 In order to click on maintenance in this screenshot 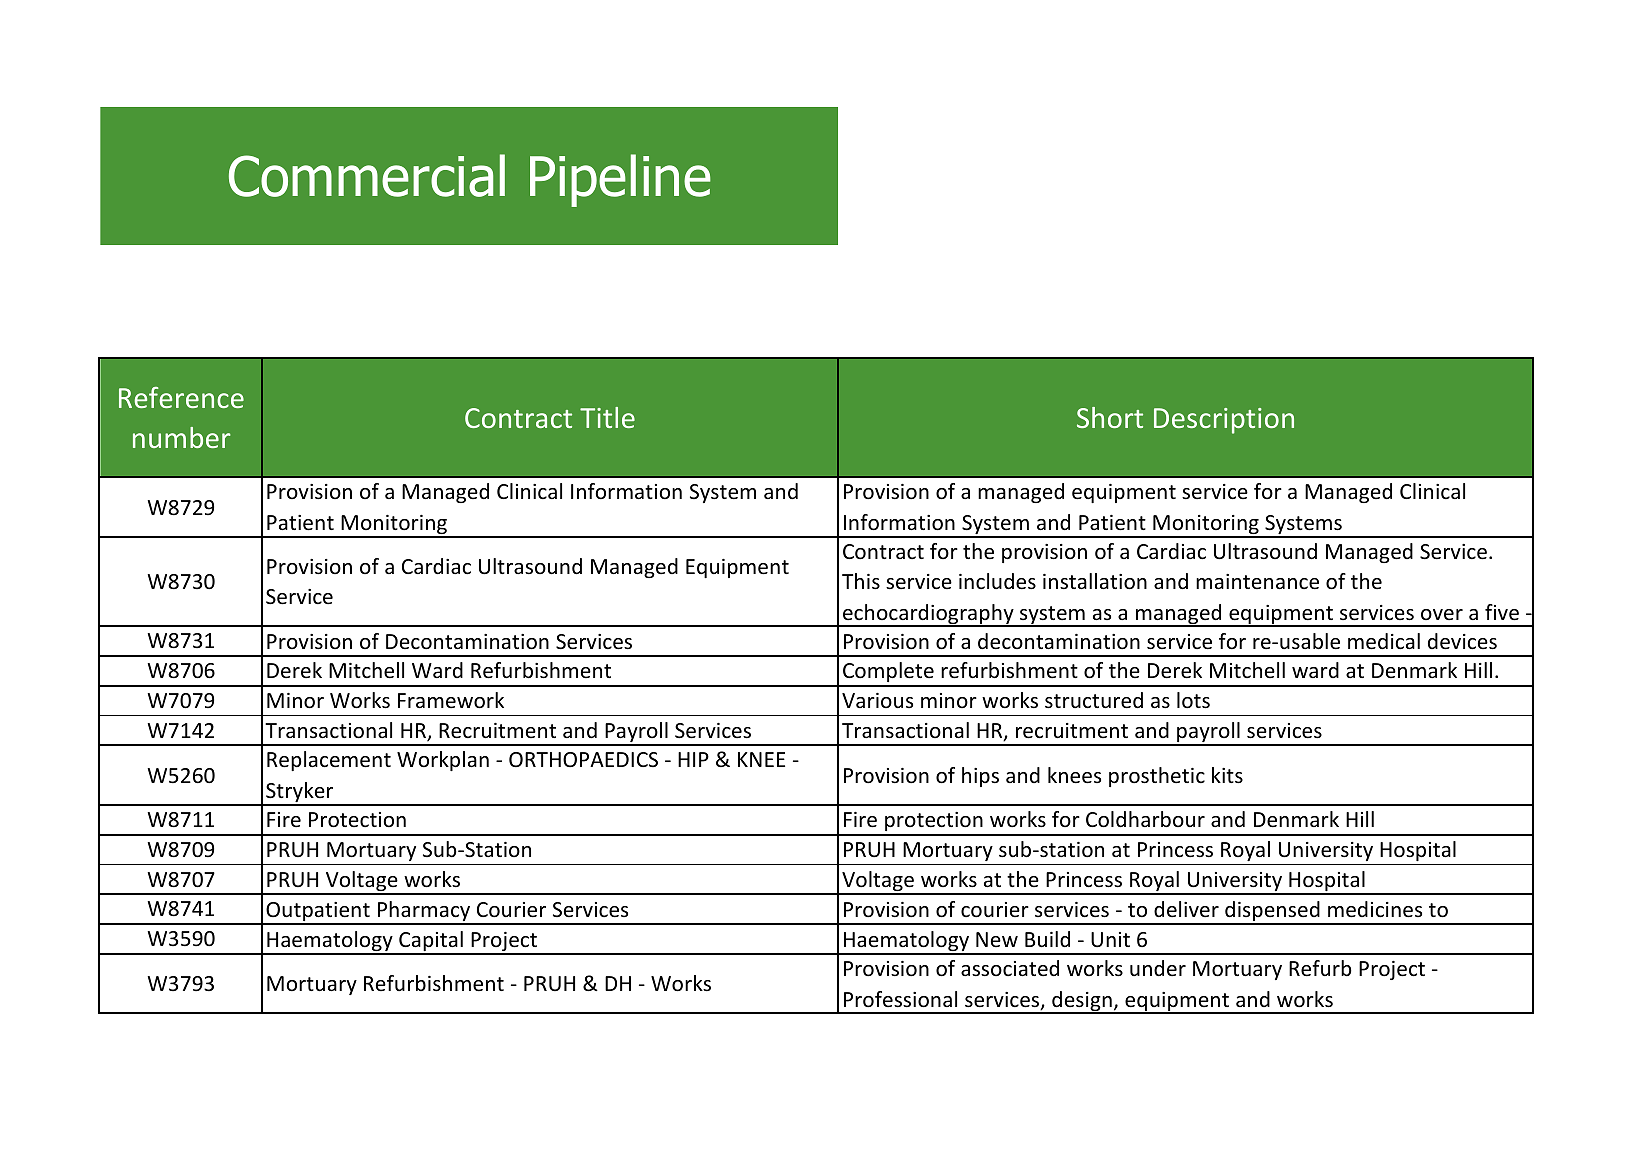, I will do `click(1257, 582)`.
